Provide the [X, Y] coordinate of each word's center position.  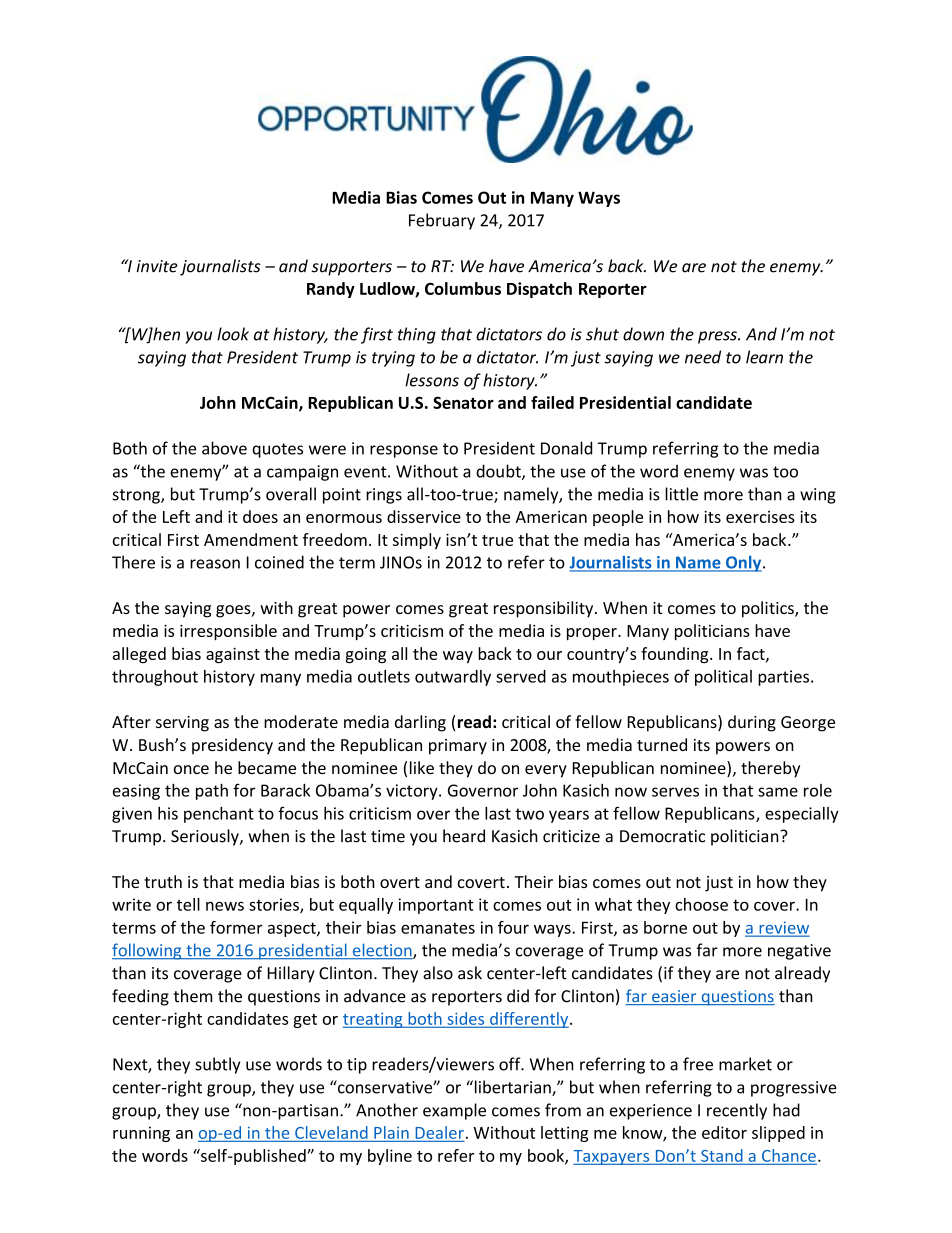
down [643, 334]
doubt [499, 472]
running [141, 1134]
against [233, 655]
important [436, 906]
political [723, 678]
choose [701, 904]
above [224, 448]
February [442, 221]
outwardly [453, 678]
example [454, 1111]
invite [157, 266]
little [681, 494]
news [225, 906]
